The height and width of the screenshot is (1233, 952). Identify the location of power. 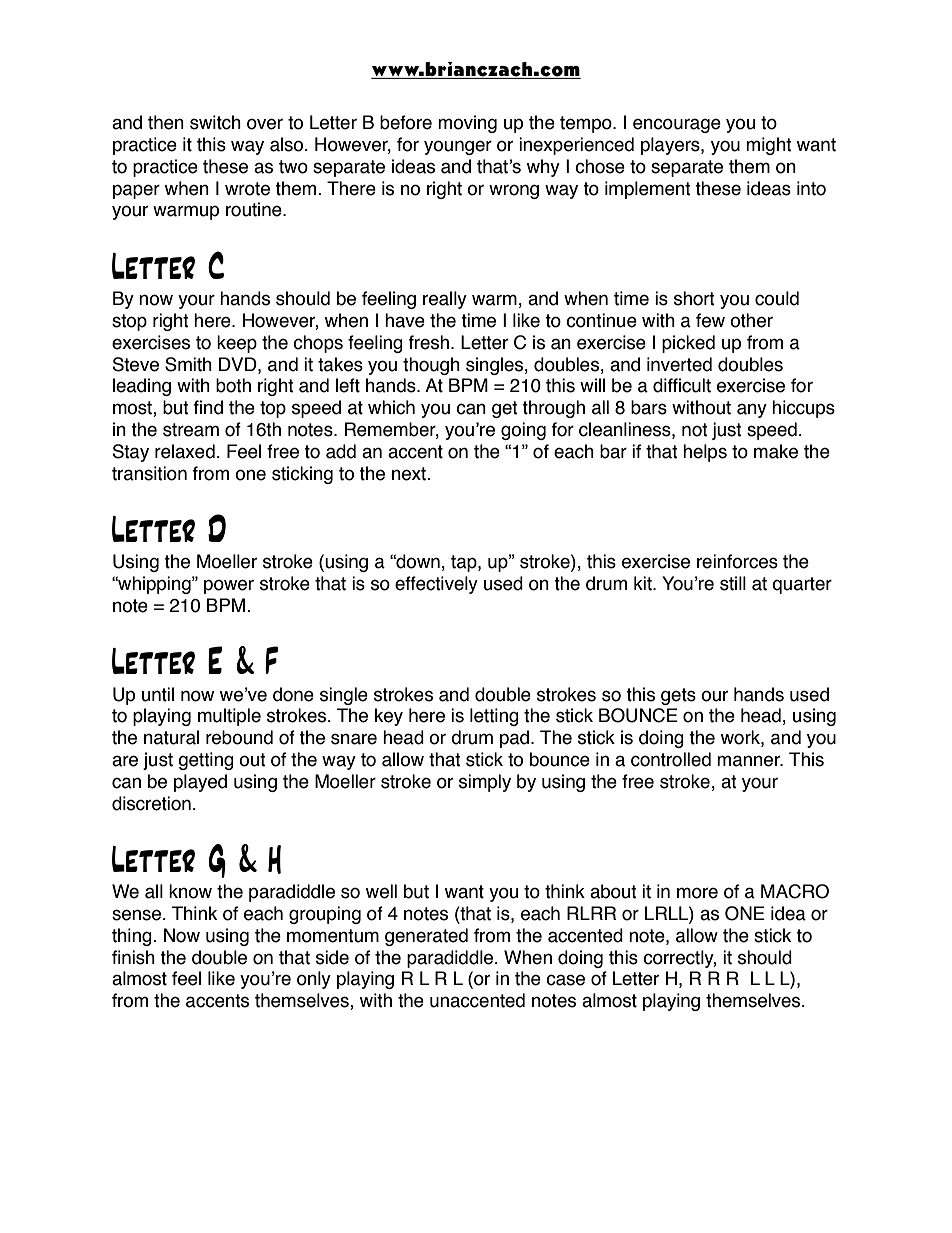
(229, 586).
